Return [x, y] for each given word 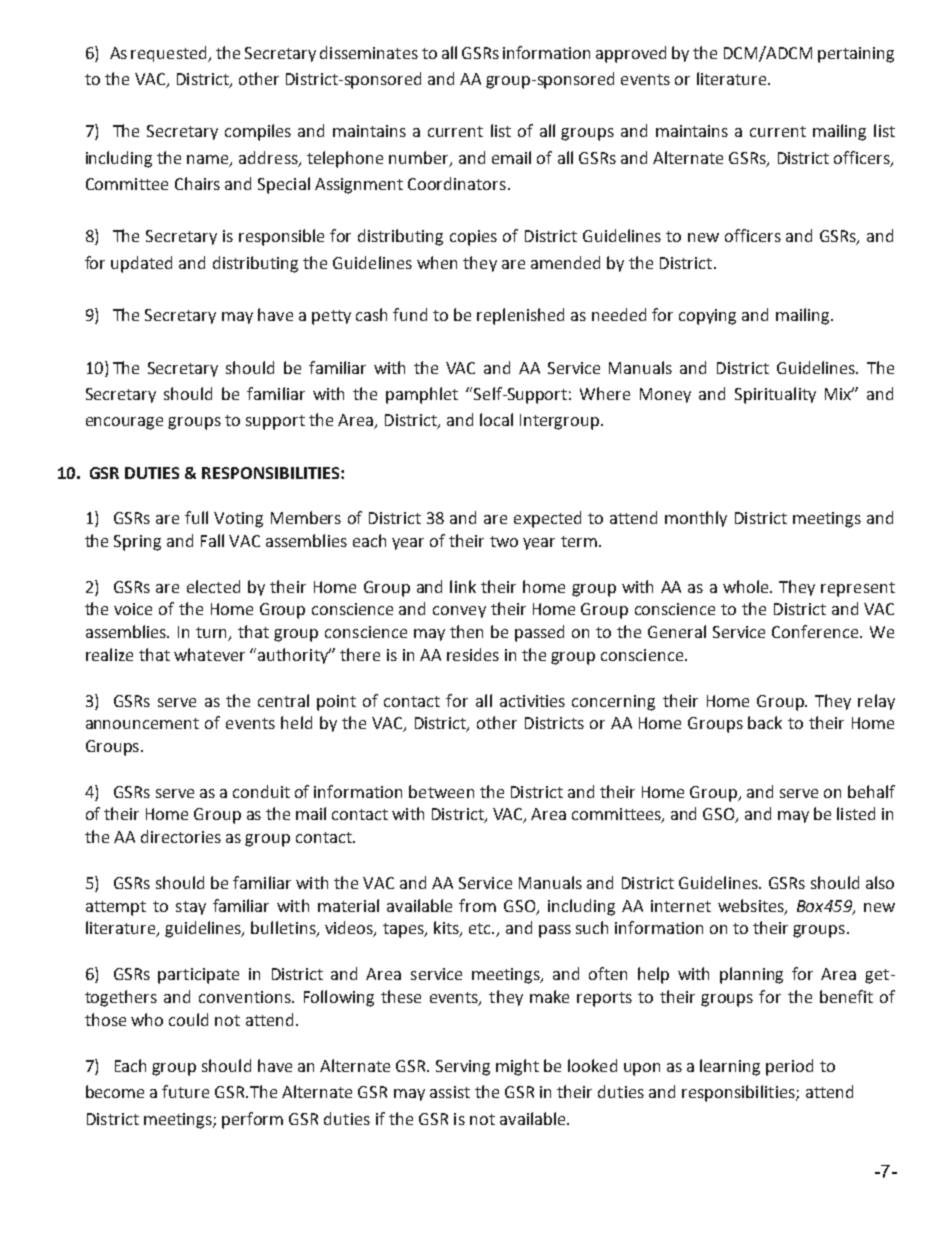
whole [747, 586]
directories [181, 836]
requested [170, 54]
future [185, 1091]
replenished [520, 316]
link [463, 586]
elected [213, 586]
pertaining [856, 55]
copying [707, 317]
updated [141, 264]
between [441, 791]
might [517, 1067]
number [420, 158]
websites [752, 906]
